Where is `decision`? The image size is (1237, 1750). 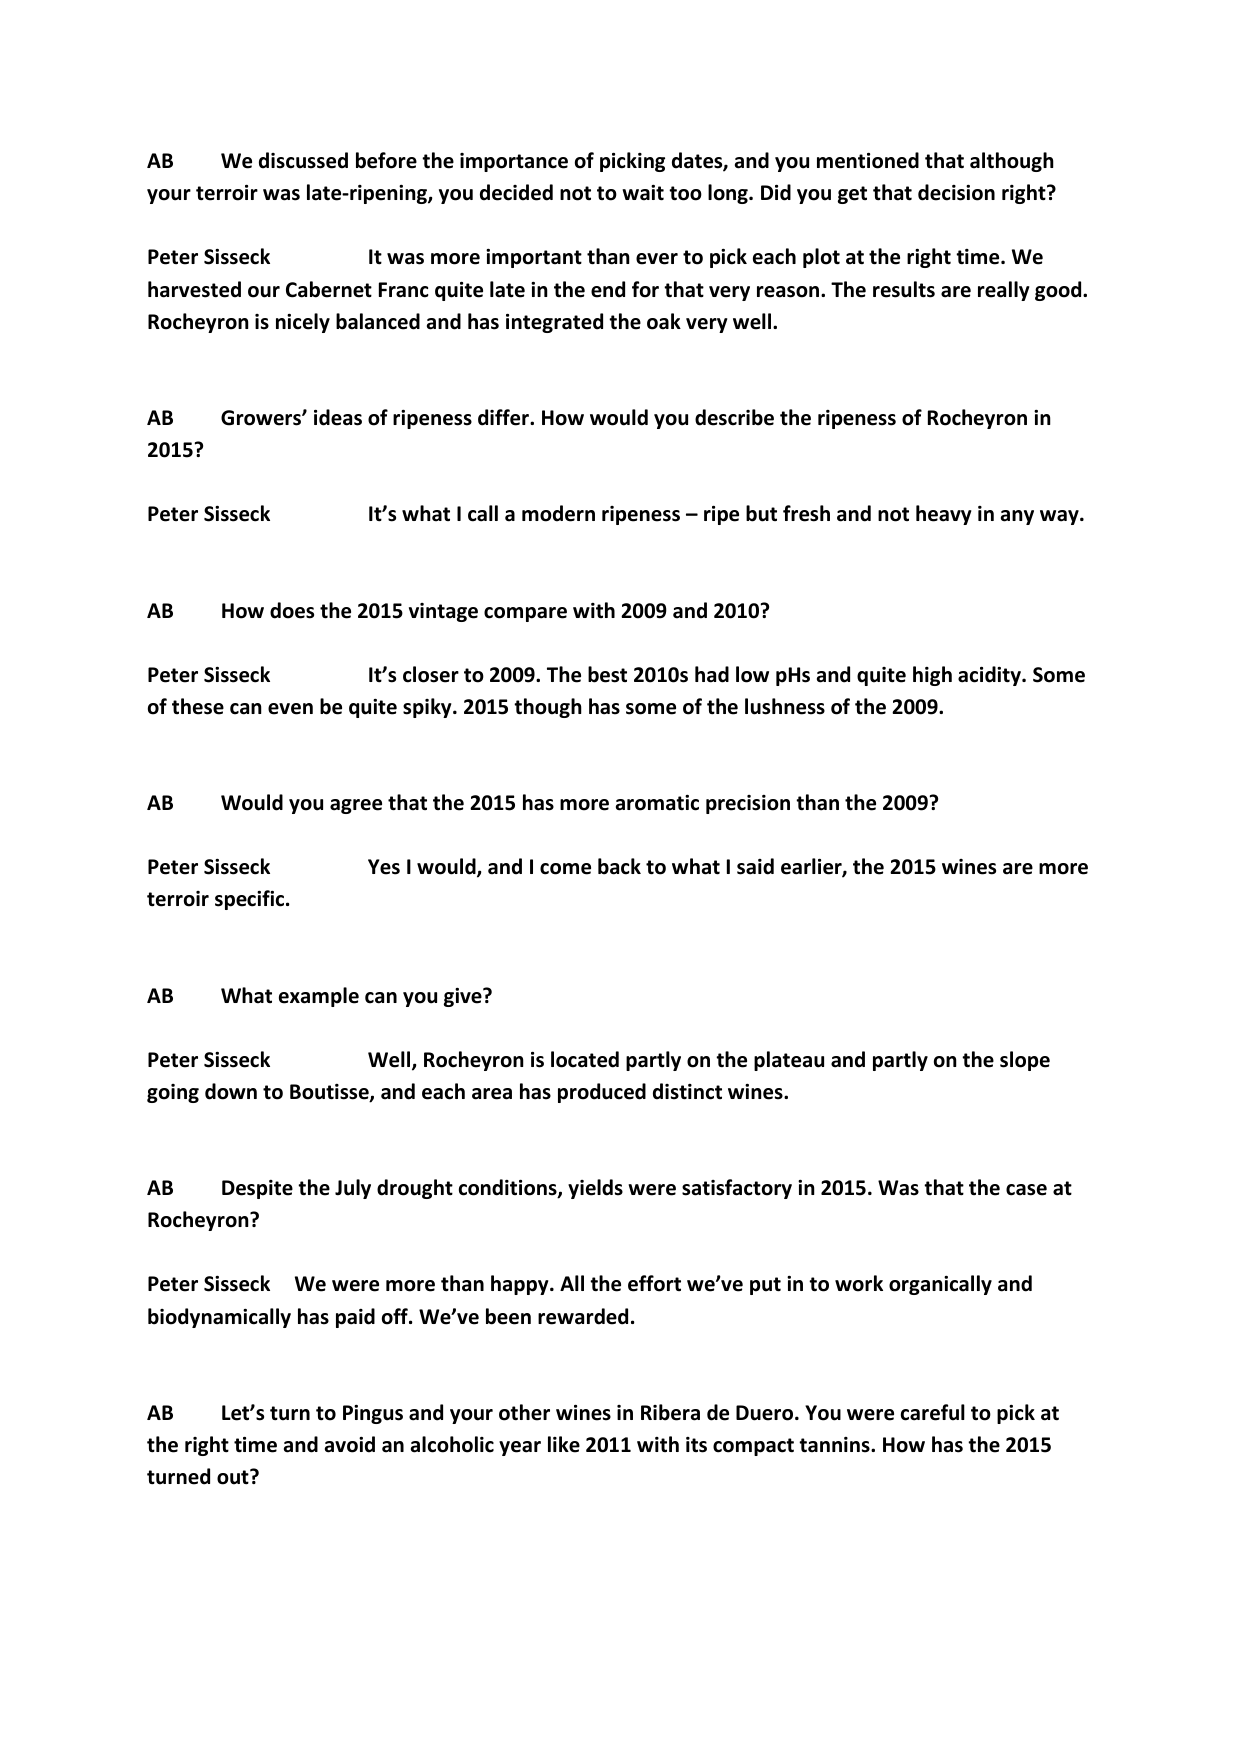 decision is located at coordinates (956, 192).
